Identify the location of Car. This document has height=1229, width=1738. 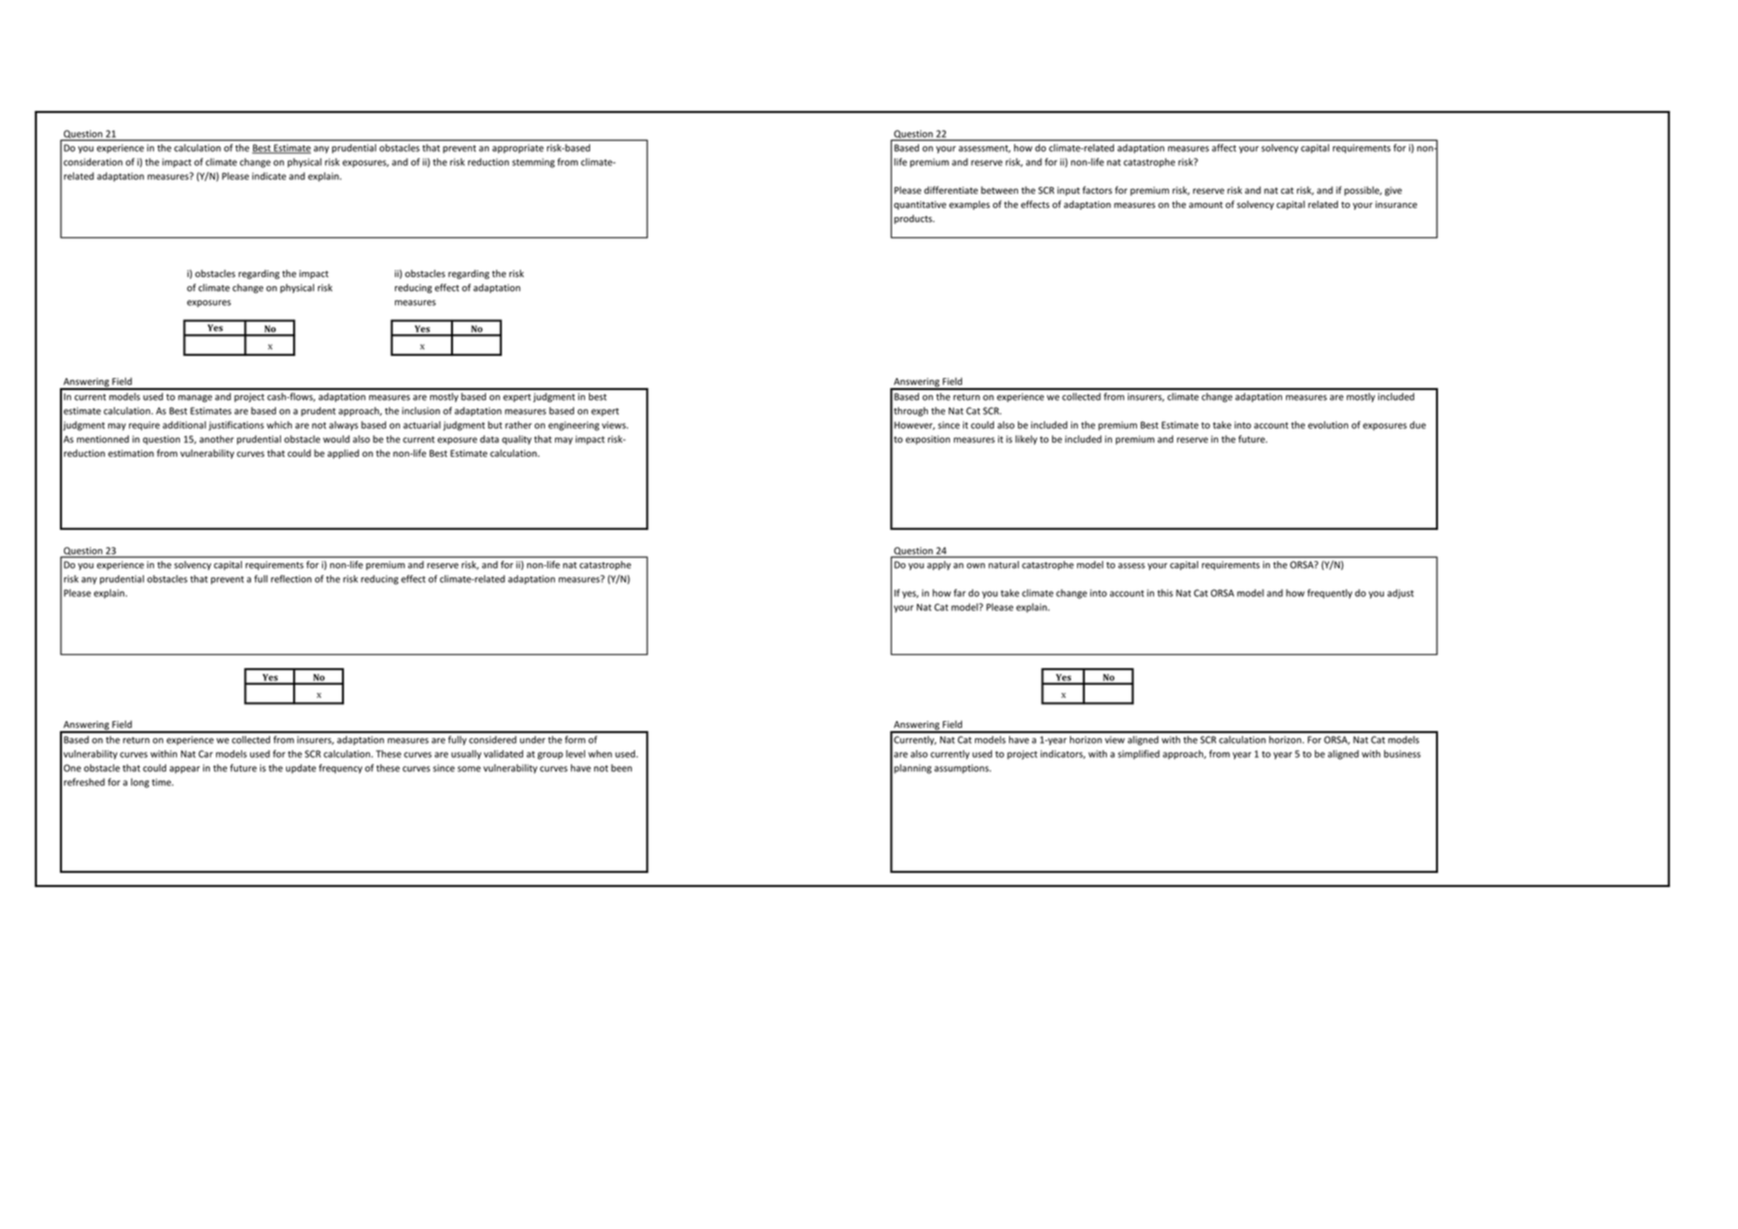
(205, 754).
